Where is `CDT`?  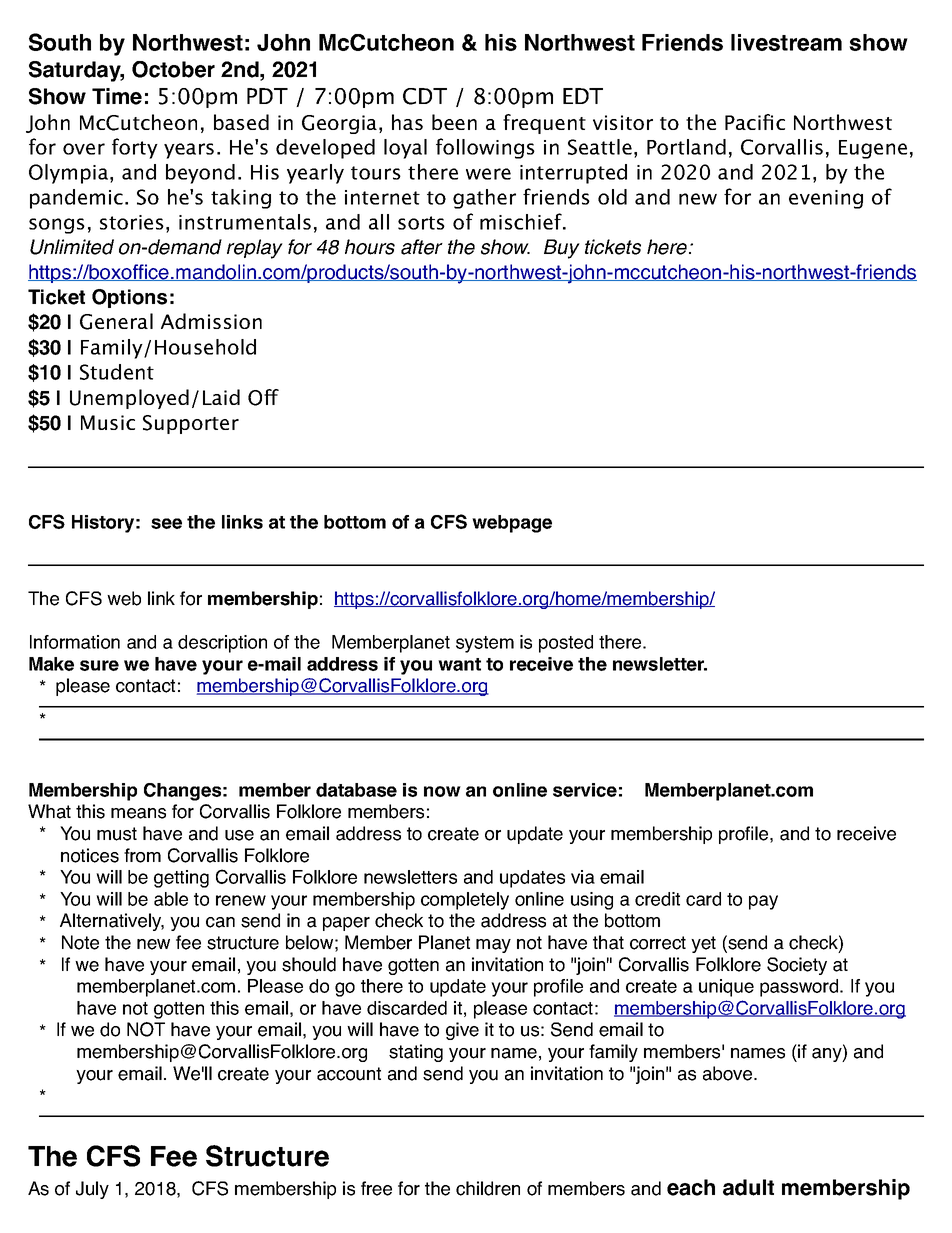 CDT is located at coordinates (425, 96).
